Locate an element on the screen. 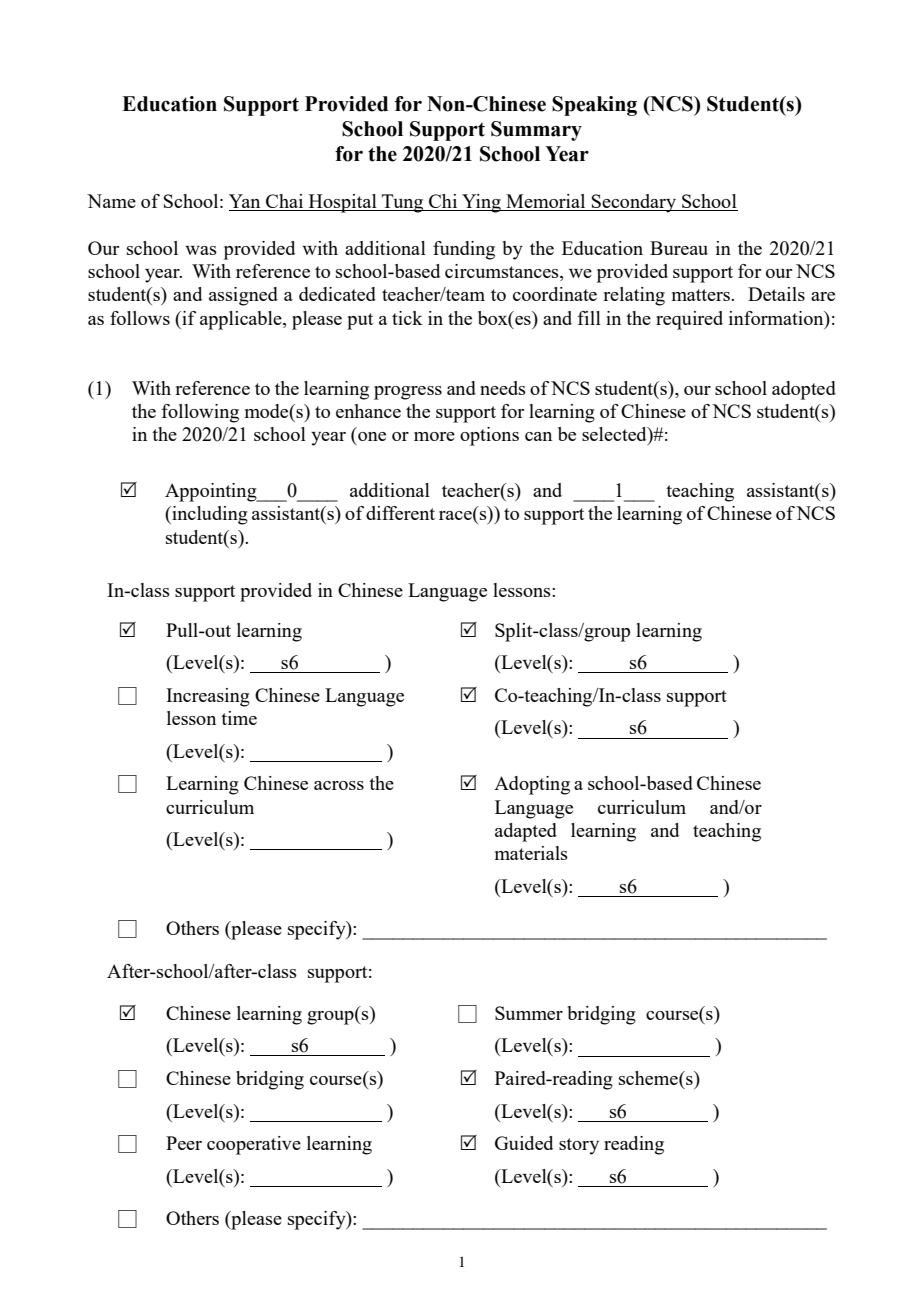 This screenshot has width=924, height=1308. adapted is located at coordinates (526, 832).
